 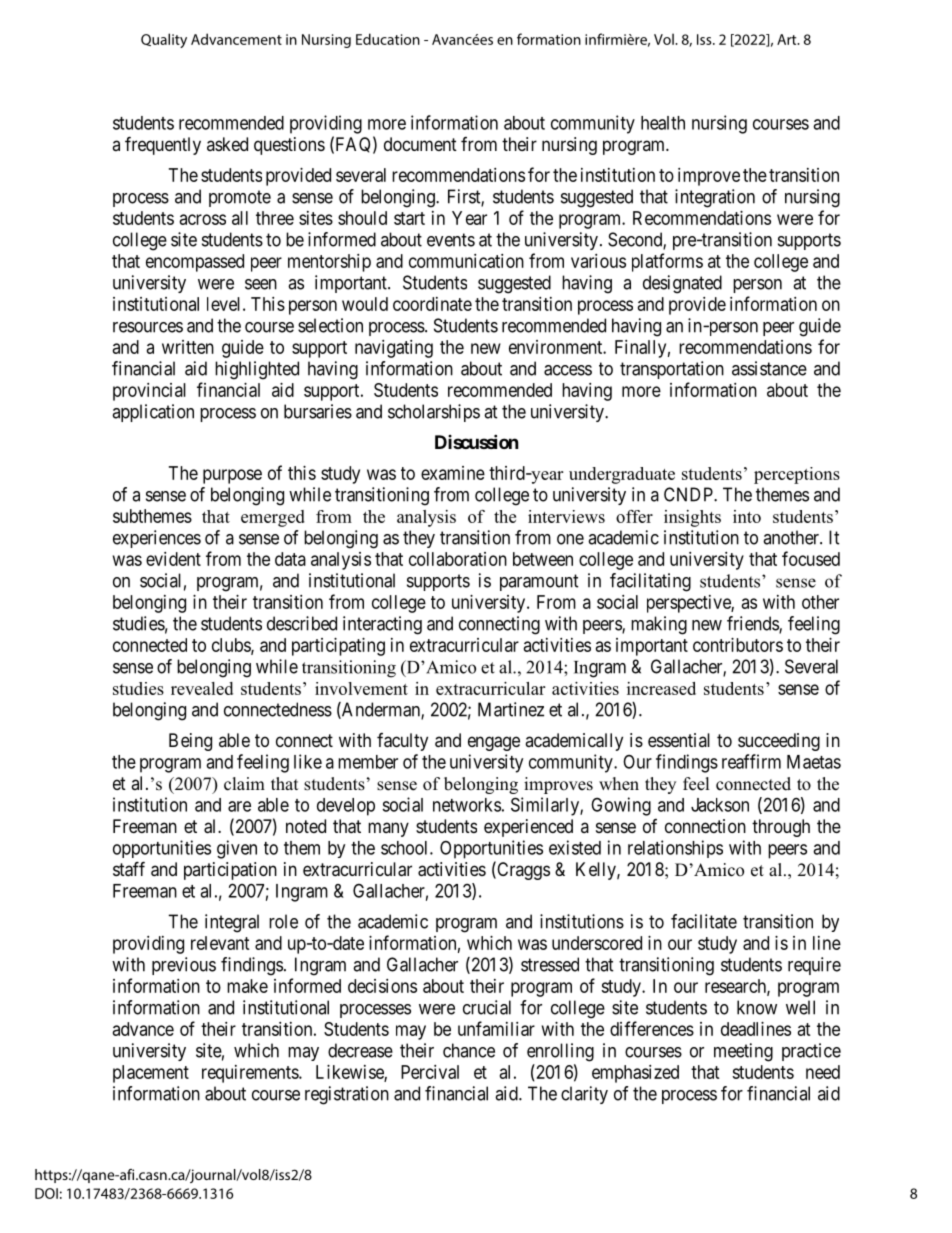 I want to click on Percival, so click(x=430, y=1072).
